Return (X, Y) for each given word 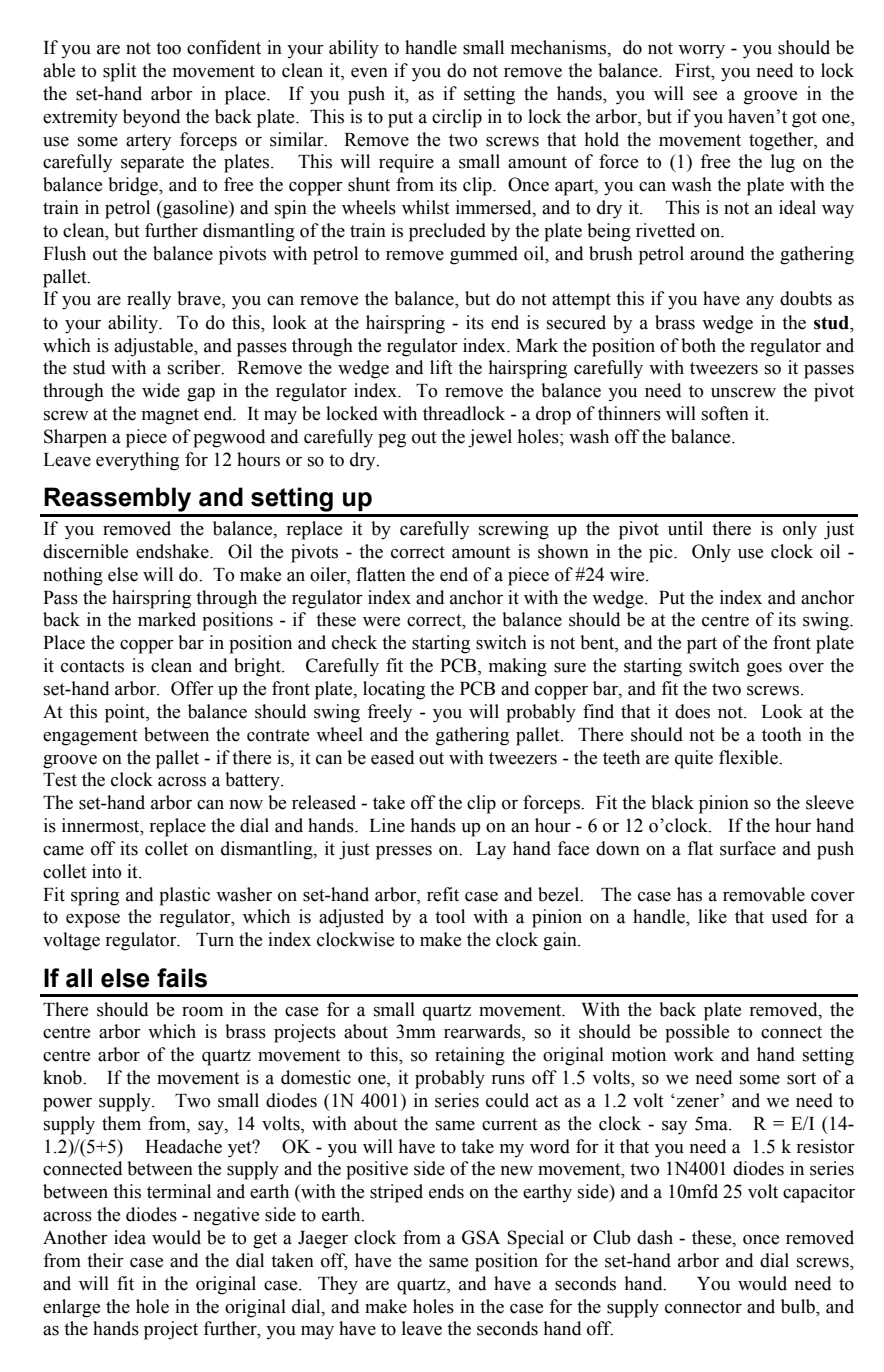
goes (764, 670)
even (369, 73)
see (705, 96)
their (105, 1260)
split (119, 72)
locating (394, 690)
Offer (192, 688)
